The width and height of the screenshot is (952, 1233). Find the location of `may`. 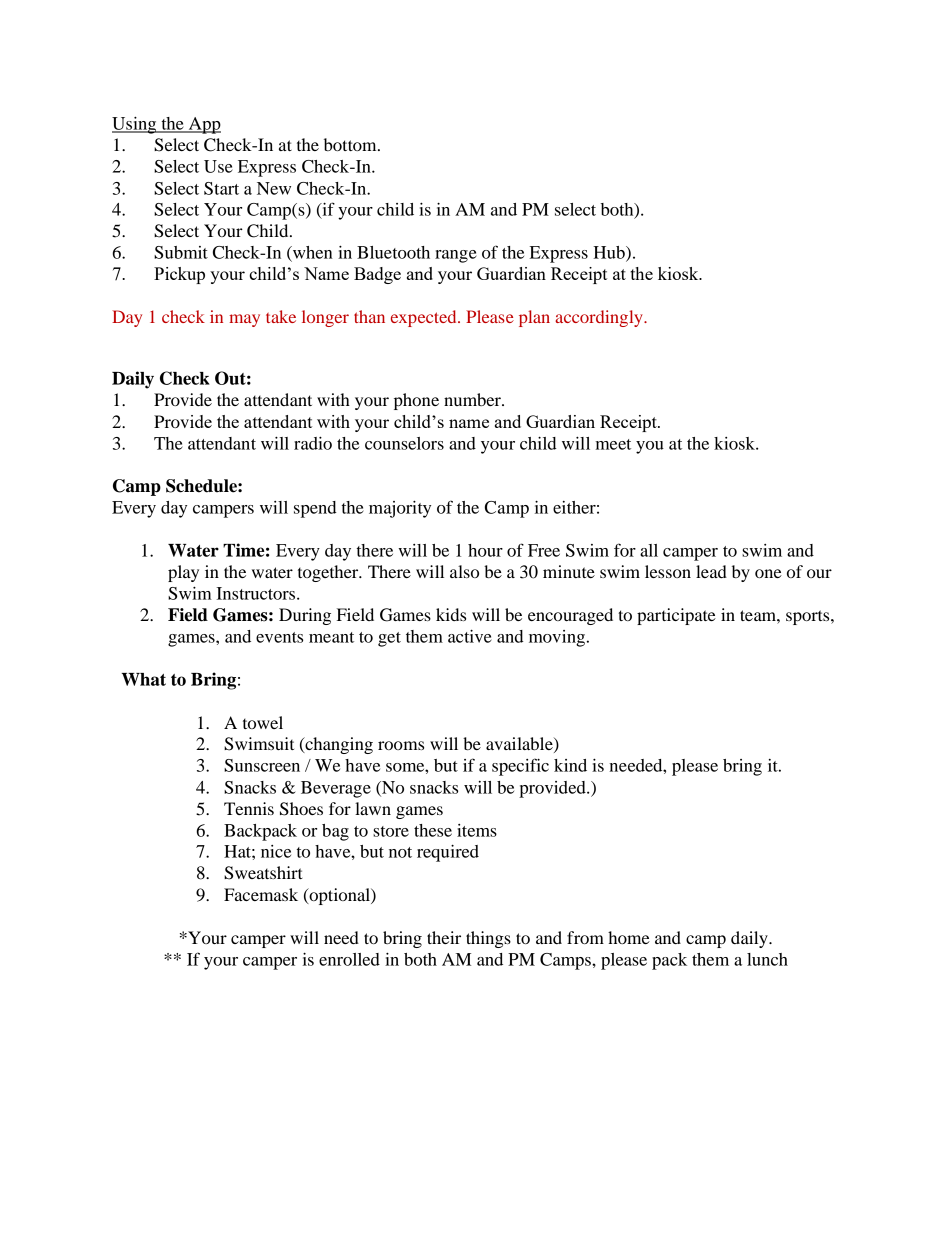

may is located at coordinates (244, 320).
